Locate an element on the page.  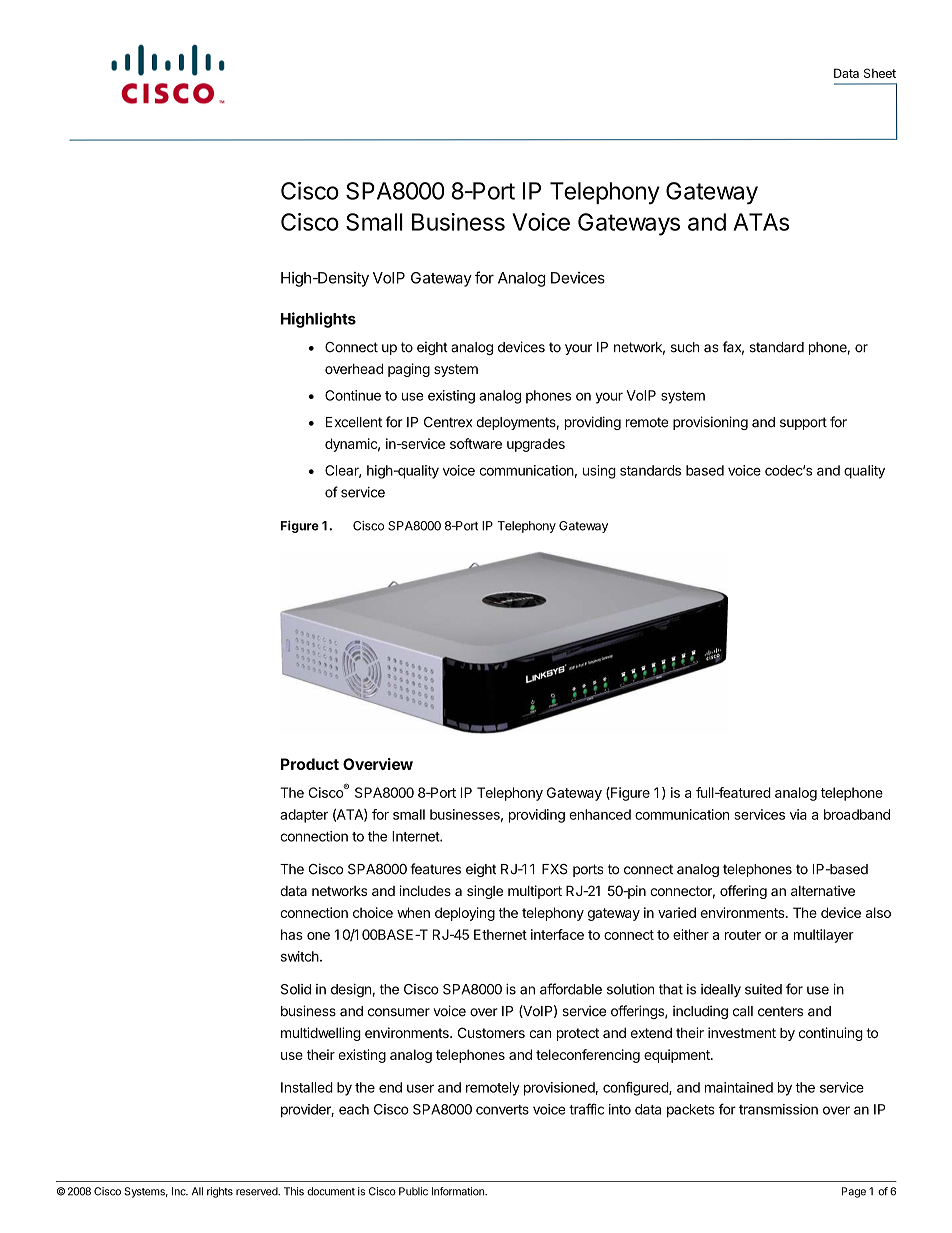
alternative is located at coordinates (823, 890).
